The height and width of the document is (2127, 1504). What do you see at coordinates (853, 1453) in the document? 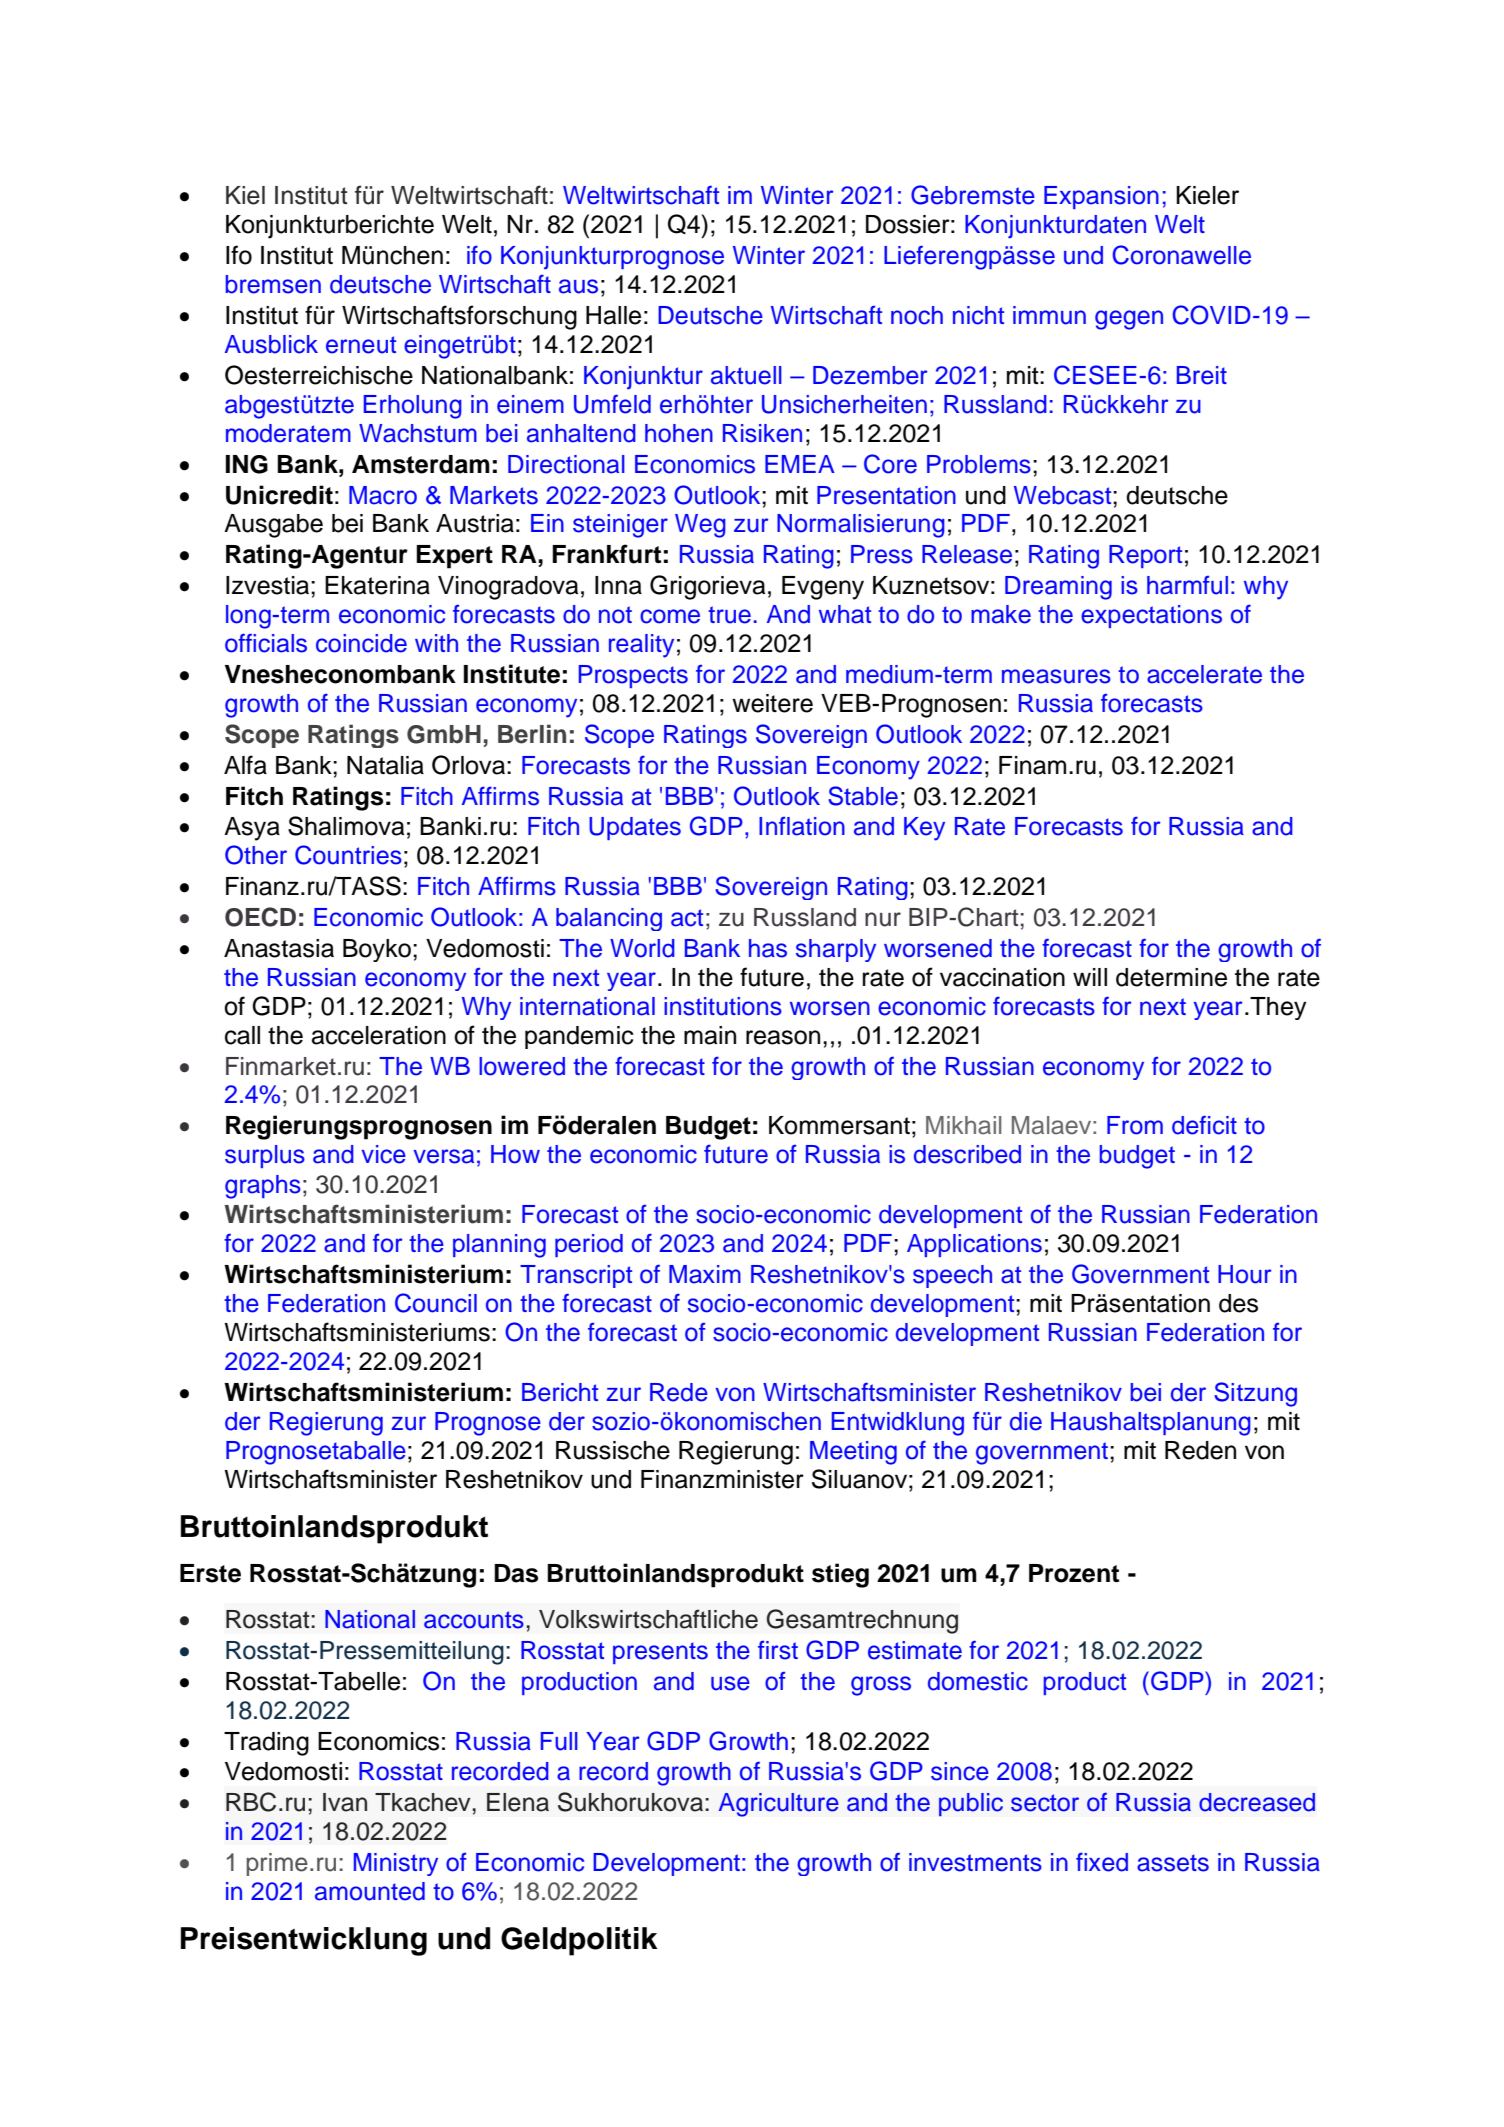
I see `Meeting` at bounding box center [853, 1453].
